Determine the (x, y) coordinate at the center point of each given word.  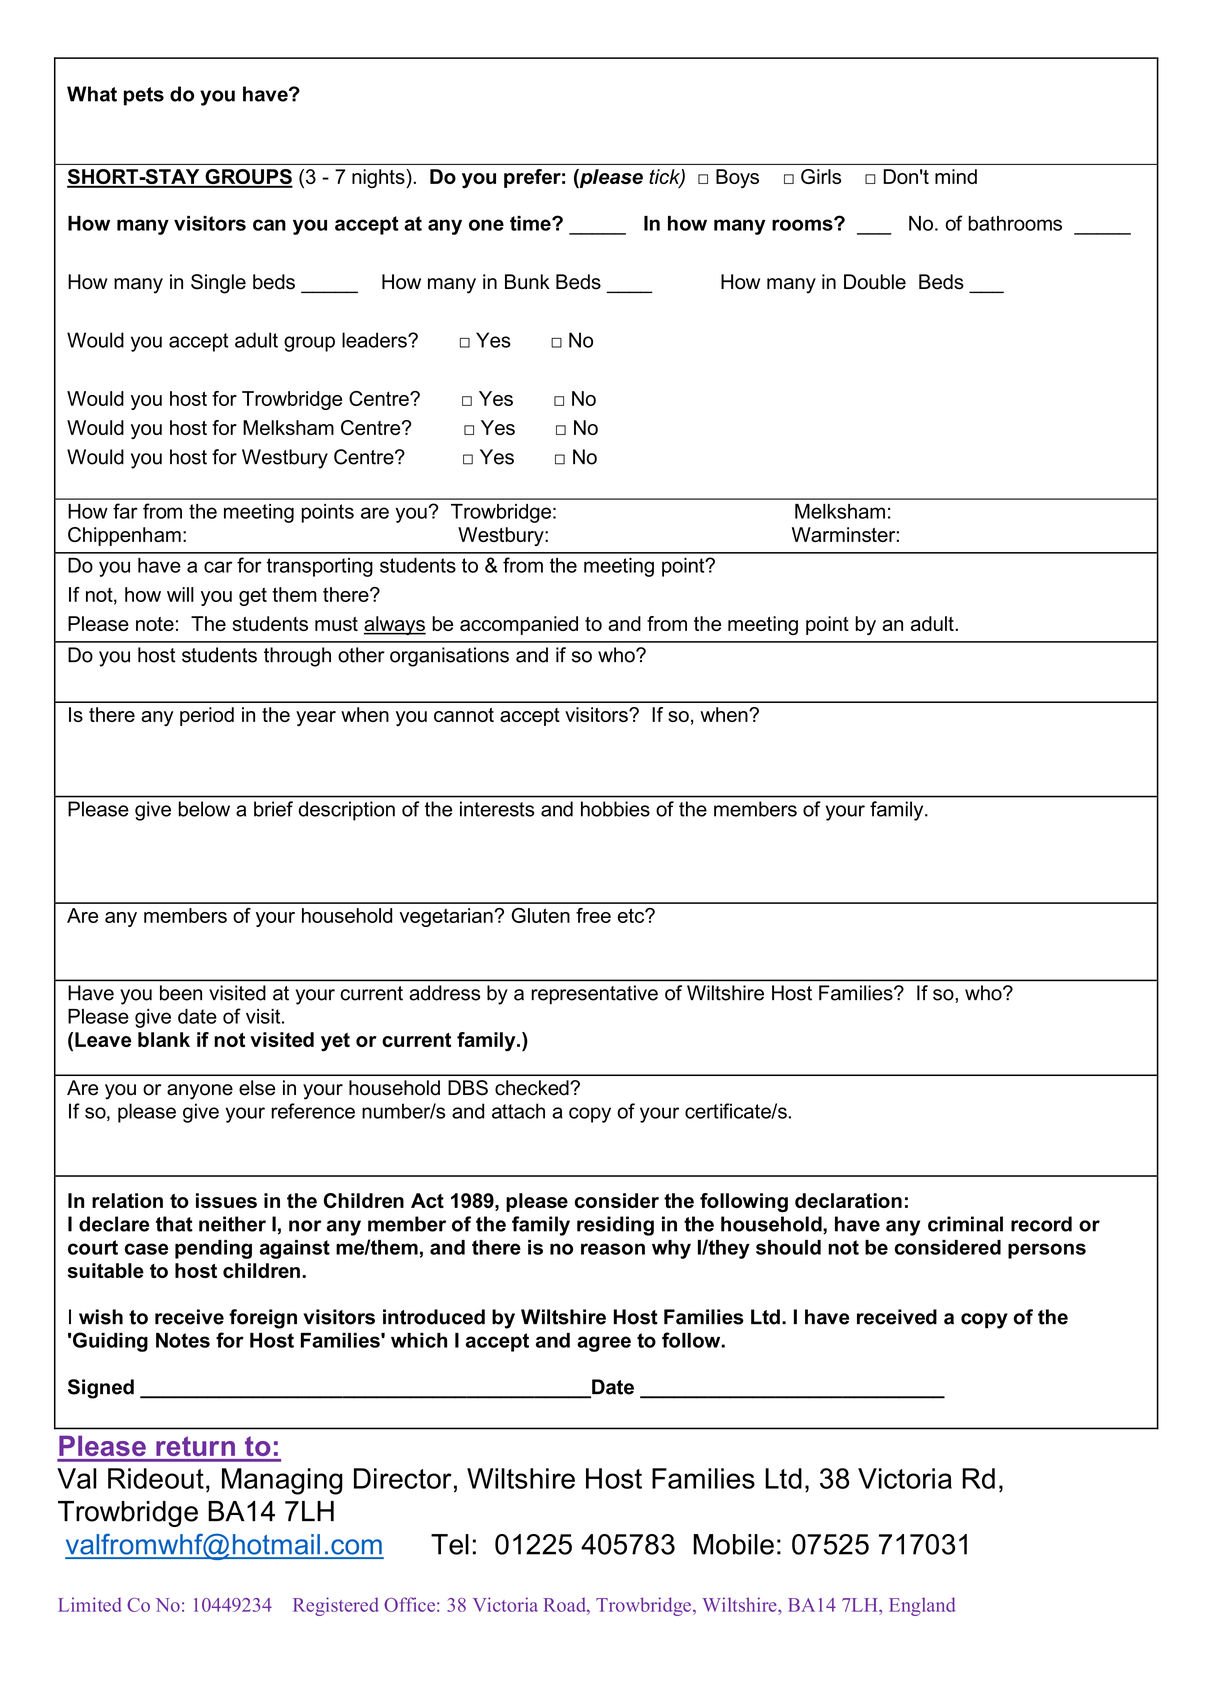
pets (144, 96)
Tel (450, 1544)
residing (615, 1226)
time (531, 223)
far (125, 511)
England (922, 1606)
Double (875, 282)
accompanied (519, 625)
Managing (282, 1481)
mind (956, 176)
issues (226, 1200)
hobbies (615, 809)
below (204, 809)
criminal (965, 1224)
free (593, 915)
